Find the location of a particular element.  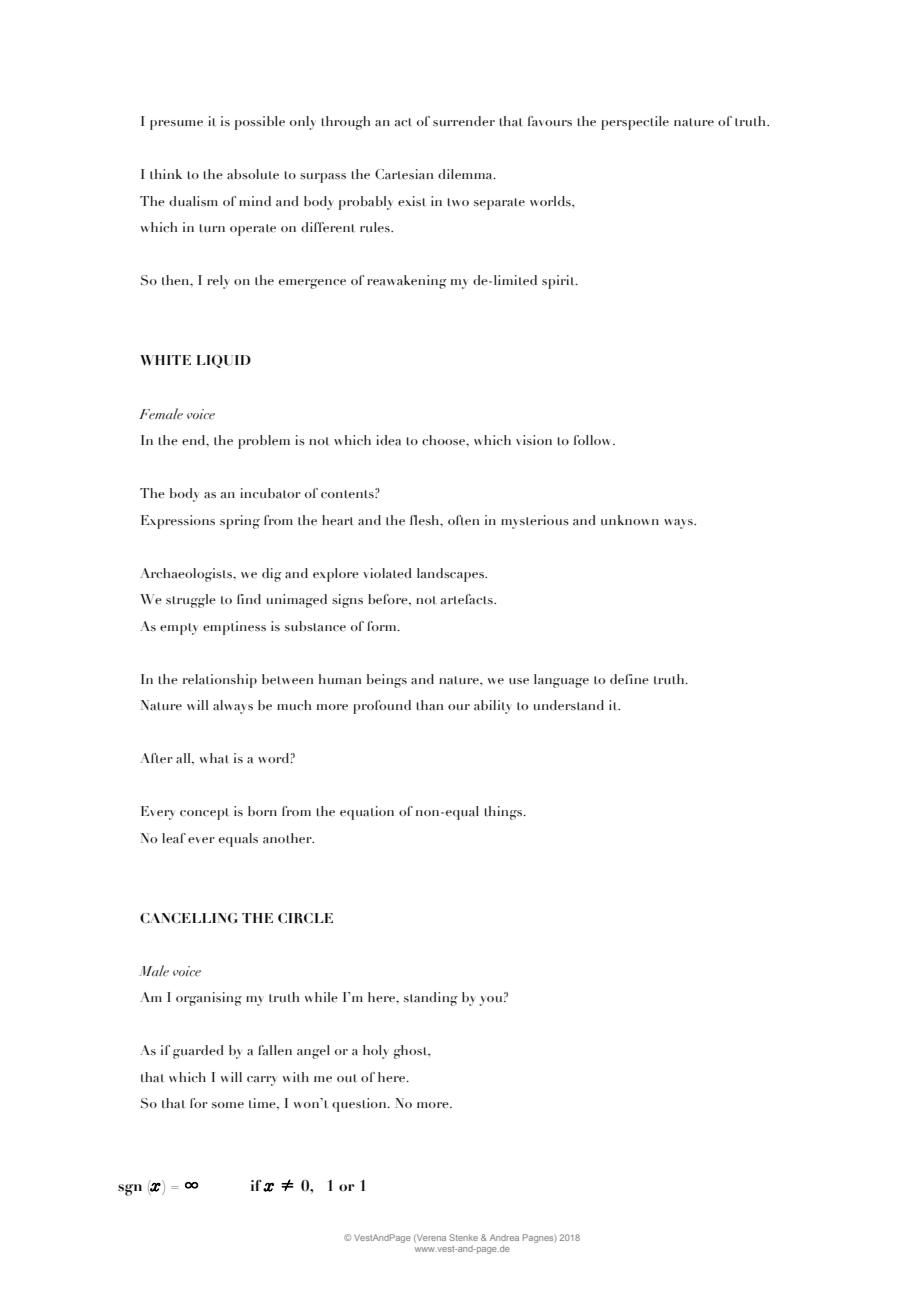

question is located at coordinates (360, 1105).
